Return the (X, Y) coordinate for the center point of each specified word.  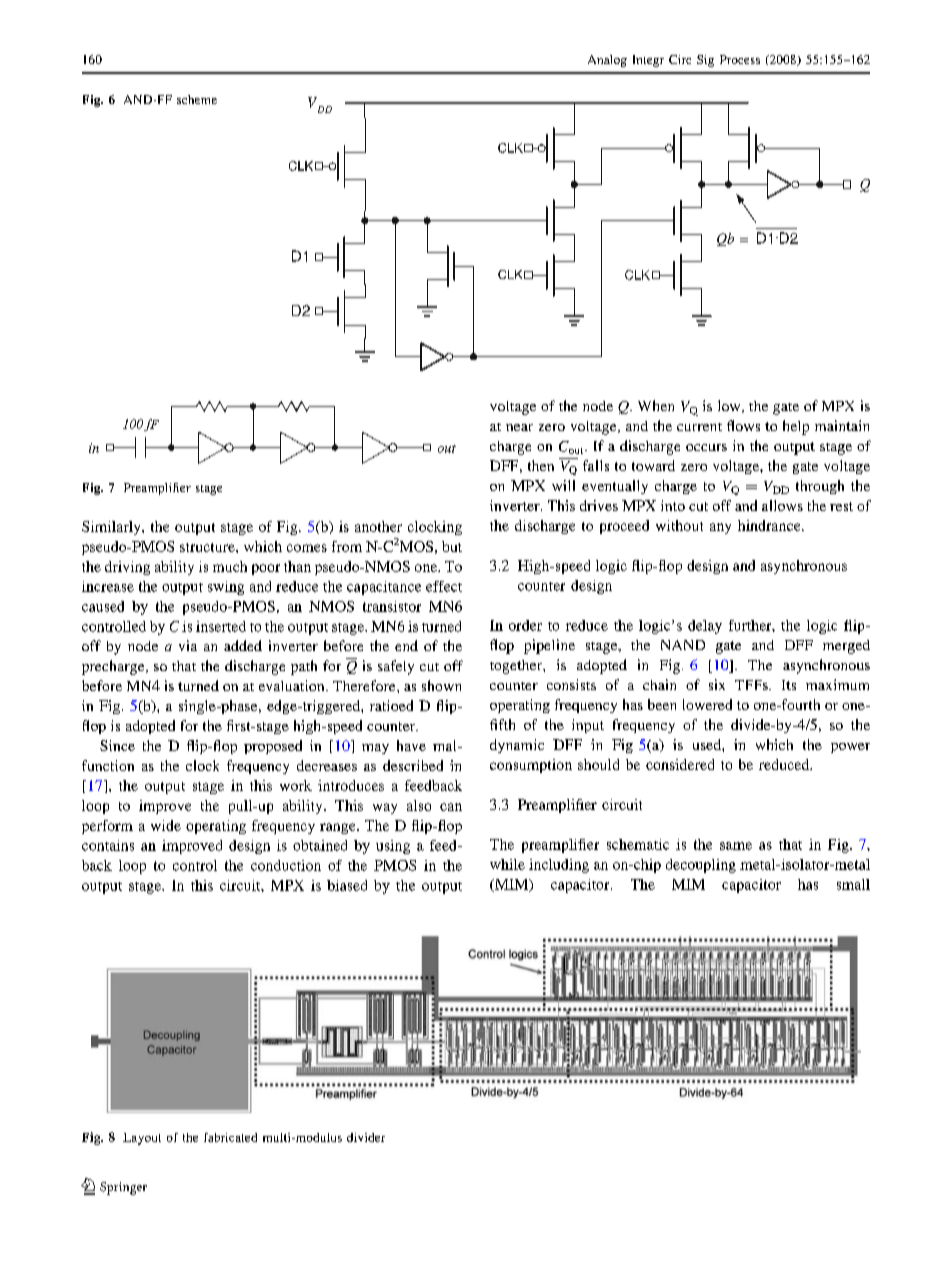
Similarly (112, 528)
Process (740, 59)
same (736, 846)
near (519, 427)
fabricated (230, 1137)
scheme (197, 99)
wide (166, 825)
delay (705, 627)
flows (743, 425)
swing (226, 588)
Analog (607, 61)
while (507, 864)
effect (444, 586)
